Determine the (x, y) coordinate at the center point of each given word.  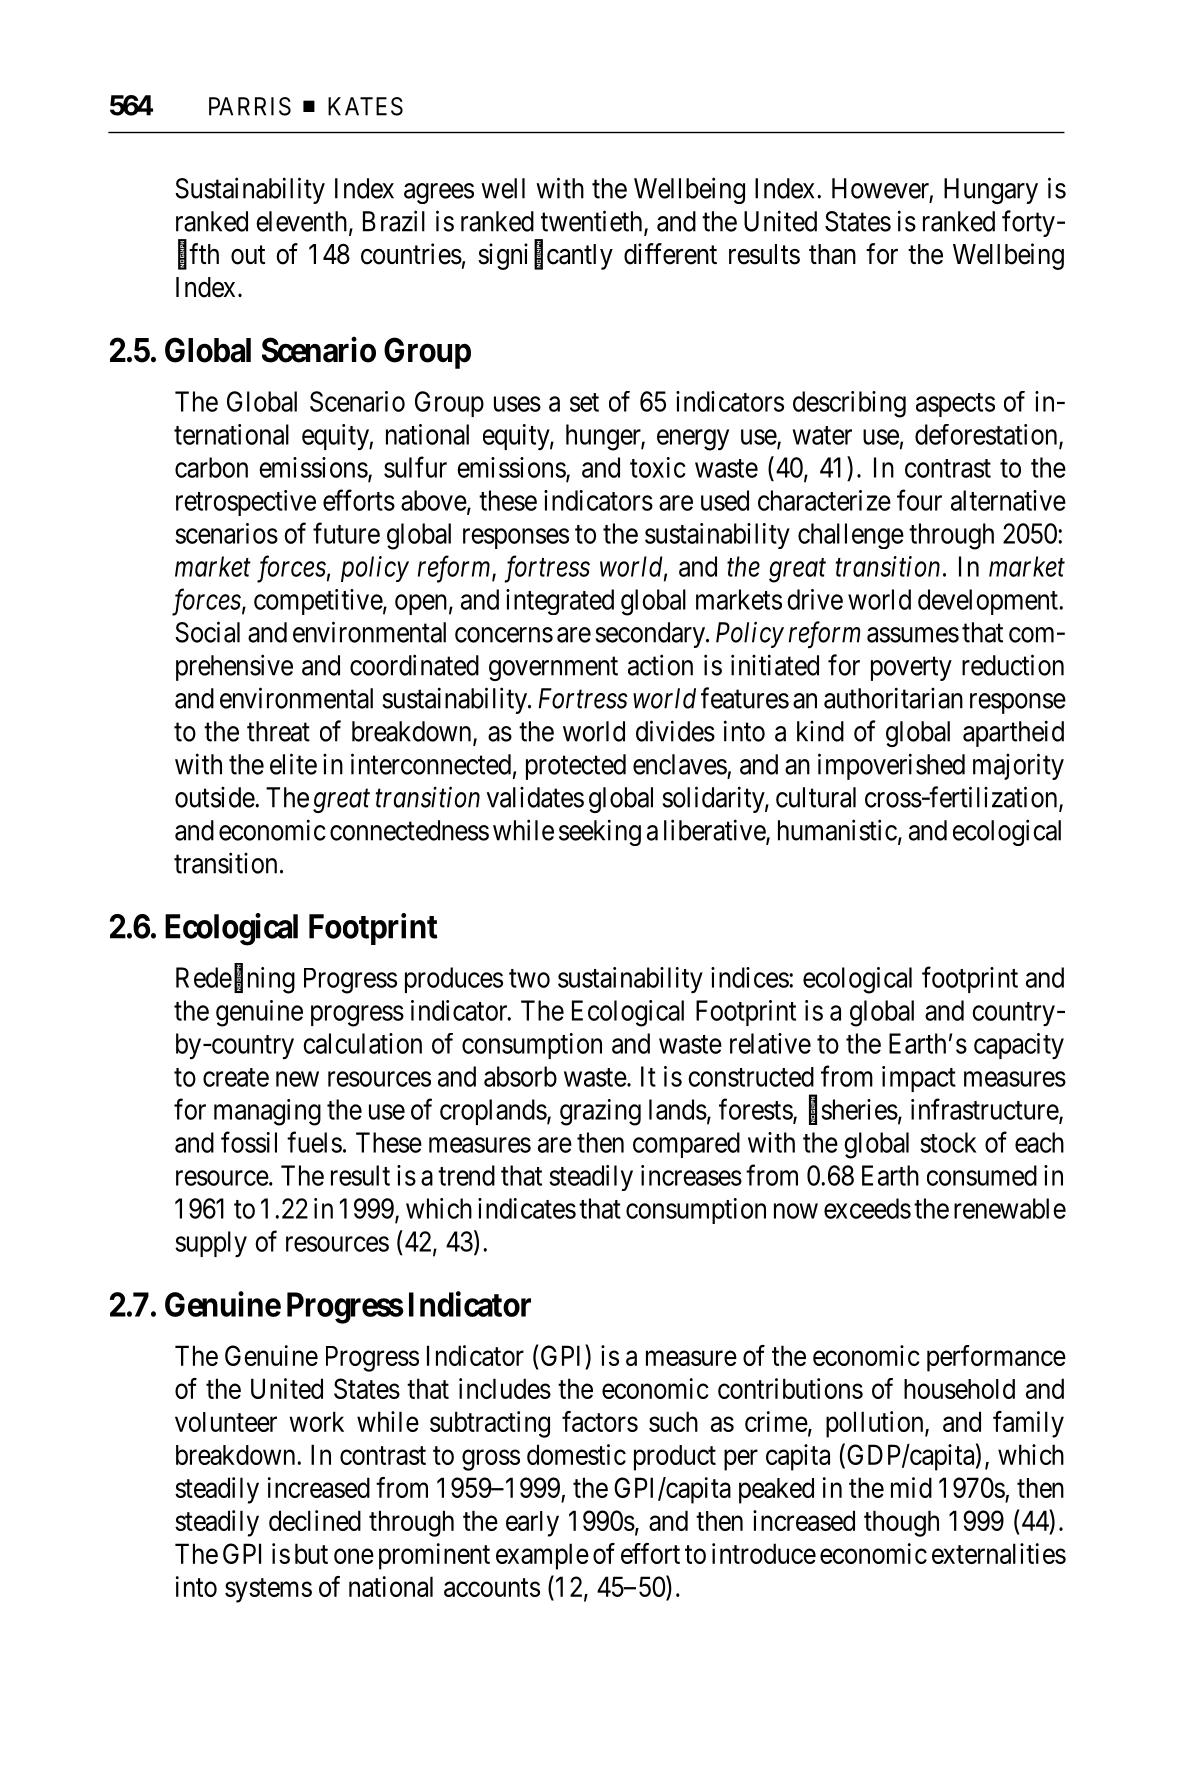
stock (948, 1142)
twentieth (593, 222)
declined (315, 1520)
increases (691, 1175)
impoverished (891, 766)
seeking (600, 832)
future (346, 533)
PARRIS (250, 106)
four (919, 500)
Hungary (991, 191)
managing (267, 1112)
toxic (658, 467)
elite (293, 764)
